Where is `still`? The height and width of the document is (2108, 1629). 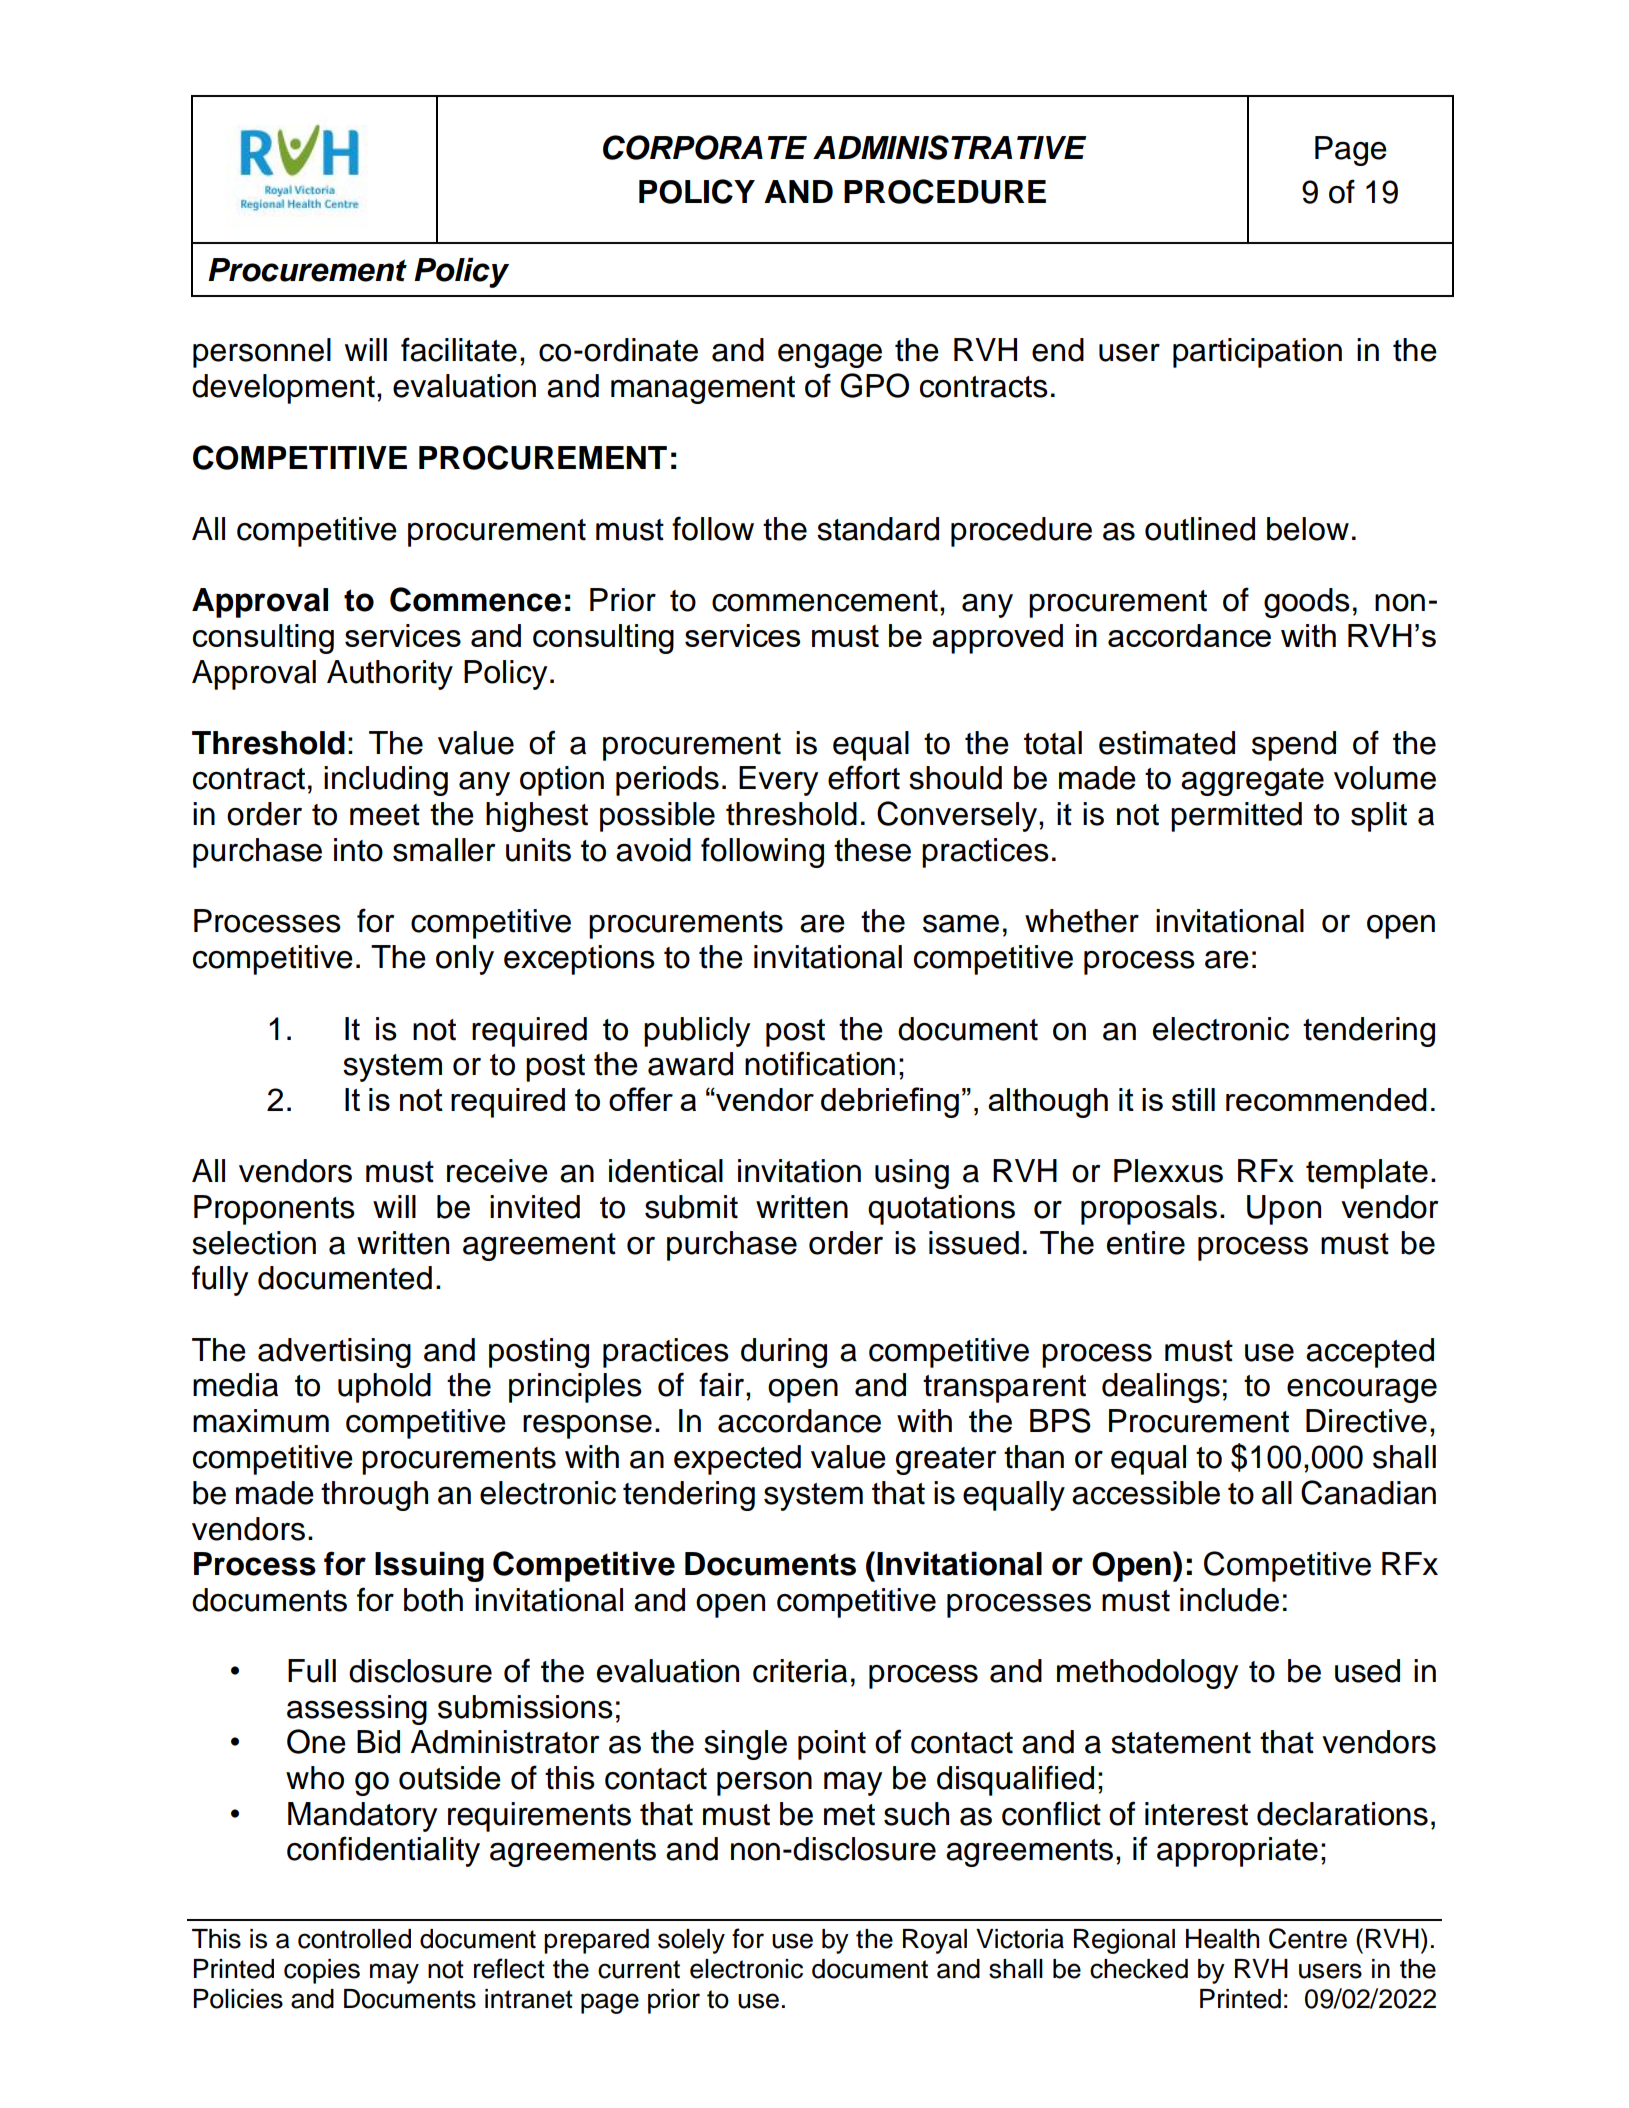 still is located at coordinates (1193, 1099).
